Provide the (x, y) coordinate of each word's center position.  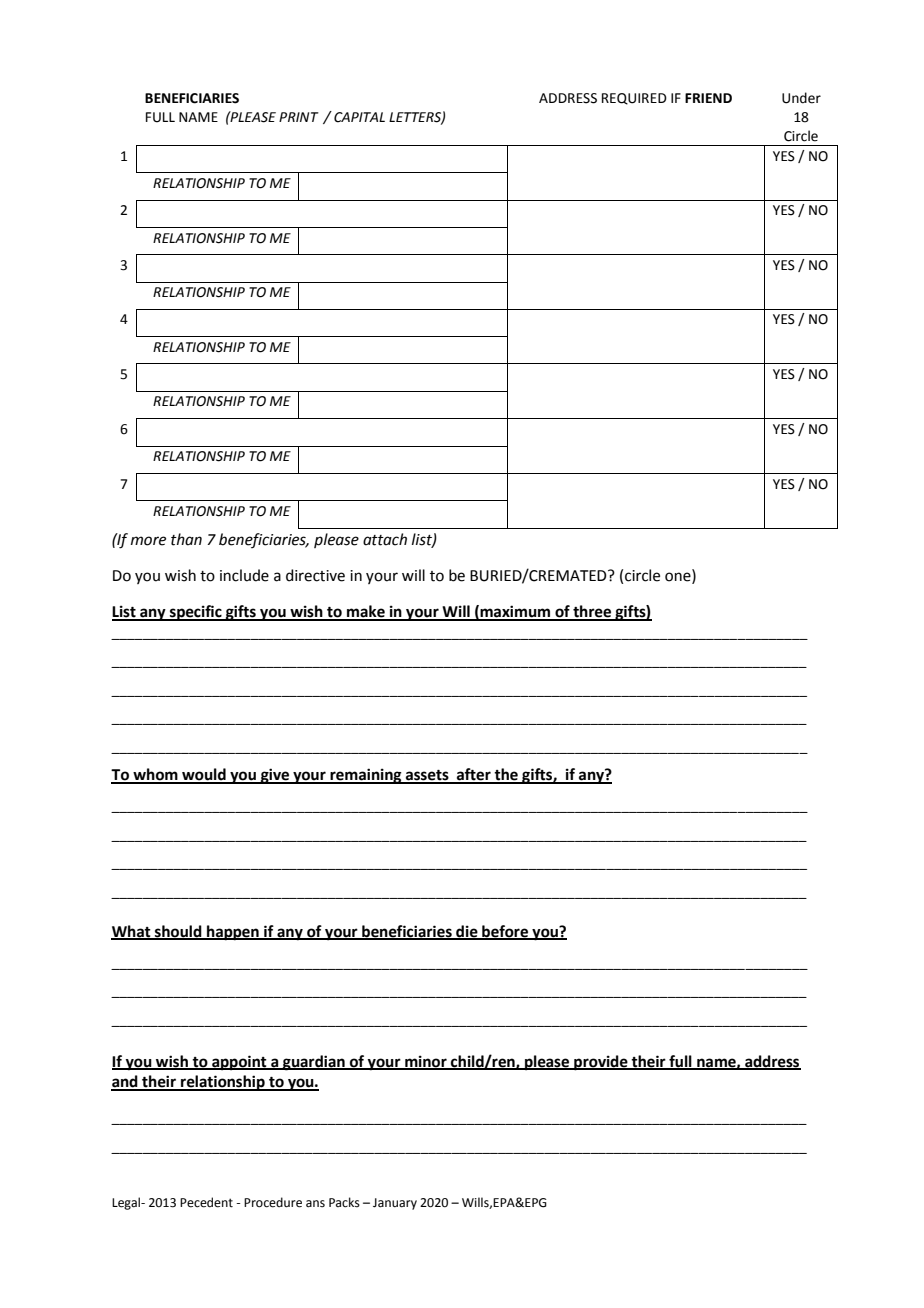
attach (385, 539)
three (592, 612)
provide (601, 1063)
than (186, 539)
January (395, 1204)
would (204, 775)
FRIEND (708, 98)
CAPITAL (359, 117)
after (474, 775)
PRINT (299, 117)
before (505, 932)
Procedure (273, 1202)
